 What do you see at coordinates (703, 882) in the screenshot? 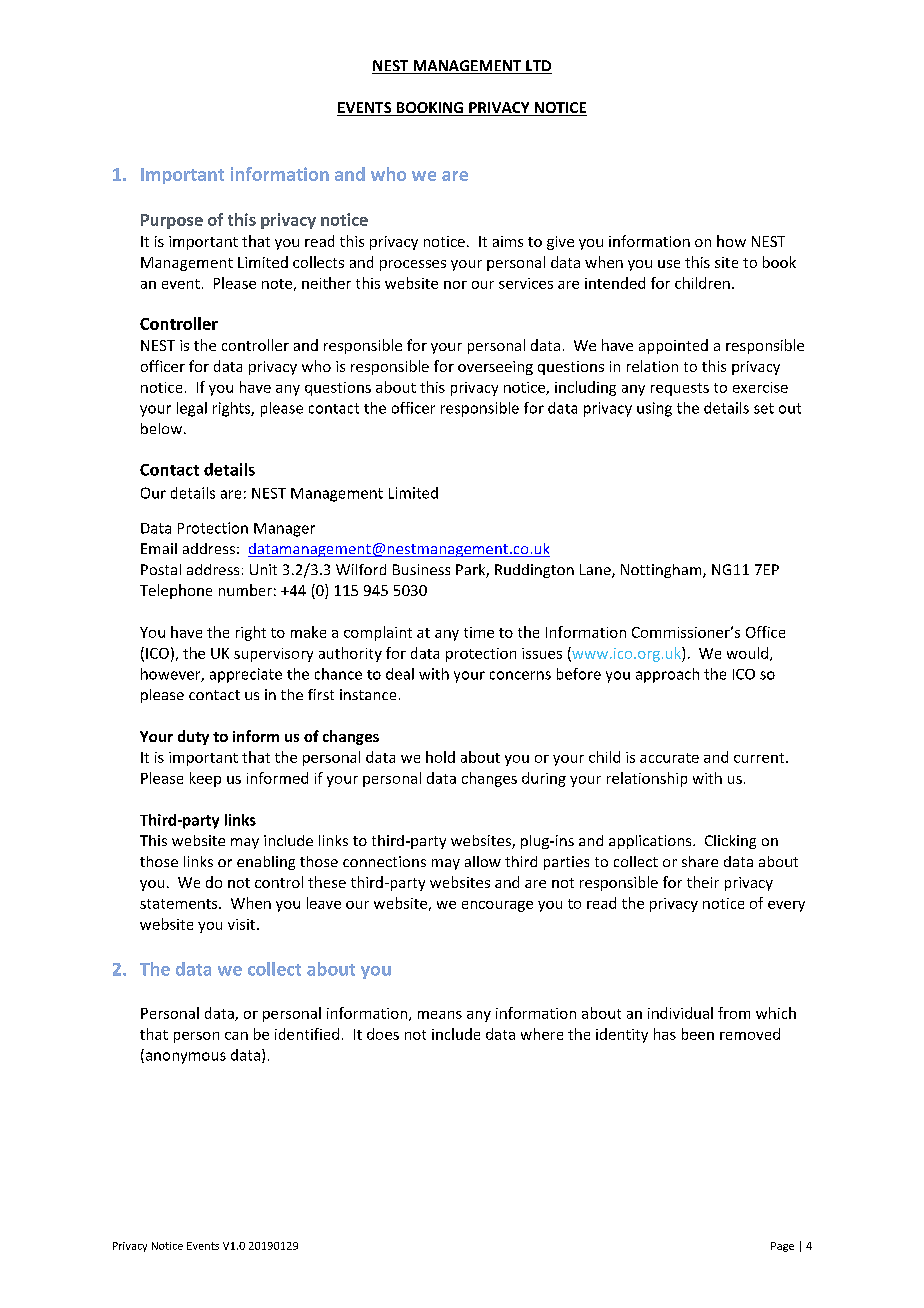
I see `their` at bounding box center [703, 882].
